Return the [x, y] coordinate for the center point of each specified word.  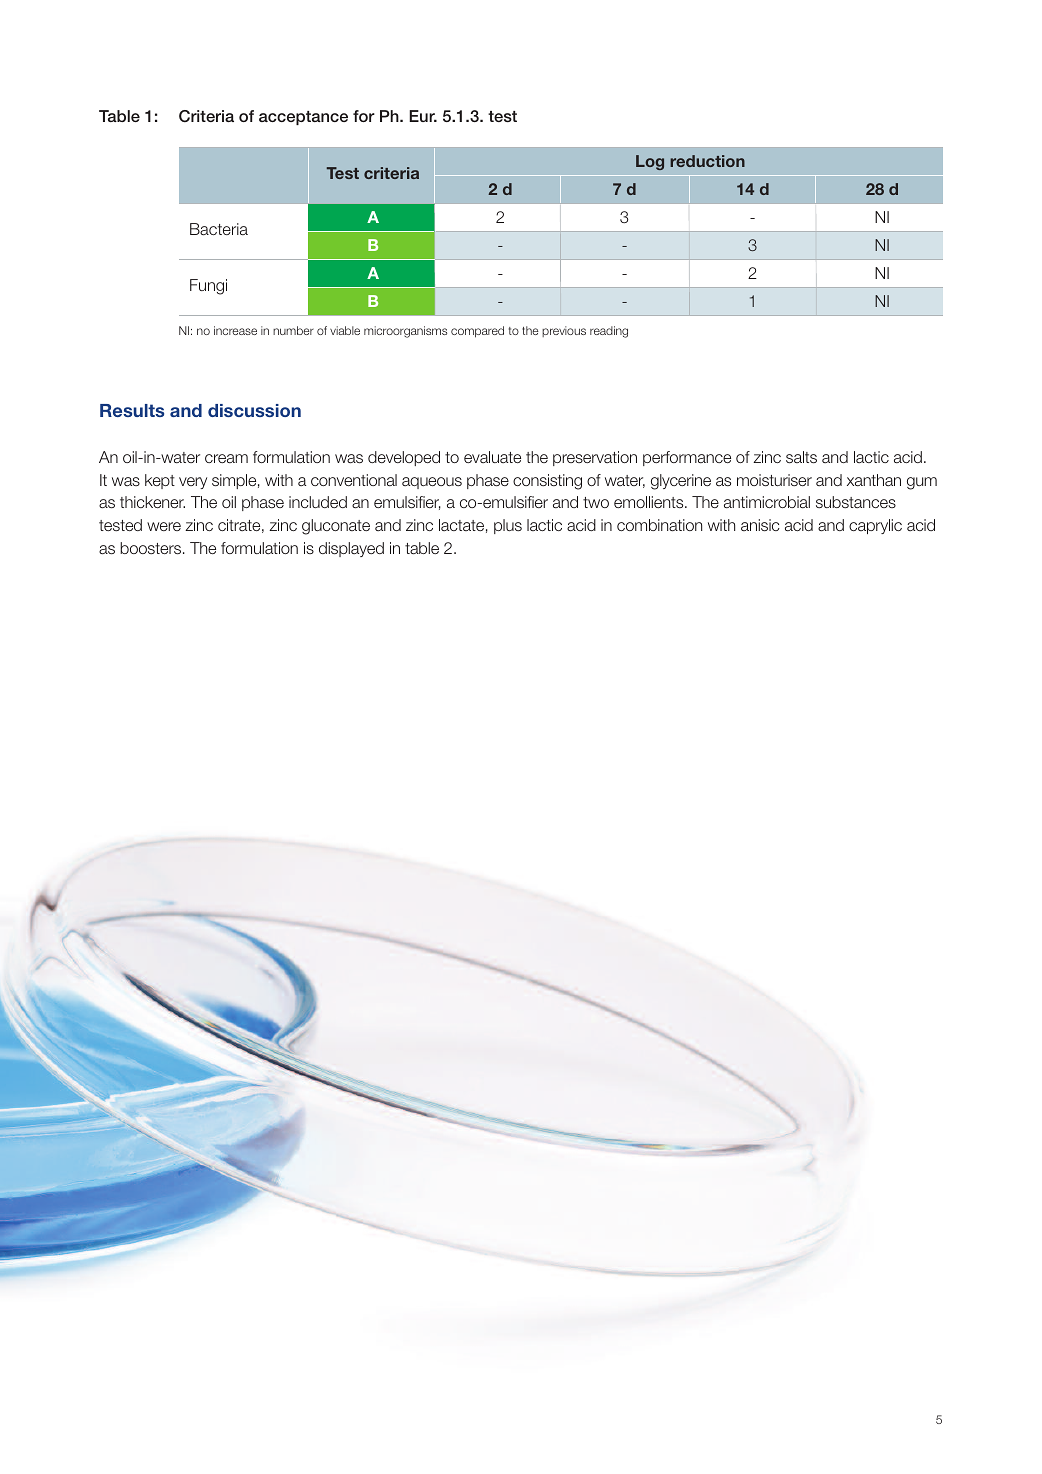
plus [508, 526]
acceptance [303, 118]
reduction [707, 161]
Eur [423, 116]
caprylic [875, 526]
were [164, 526]
